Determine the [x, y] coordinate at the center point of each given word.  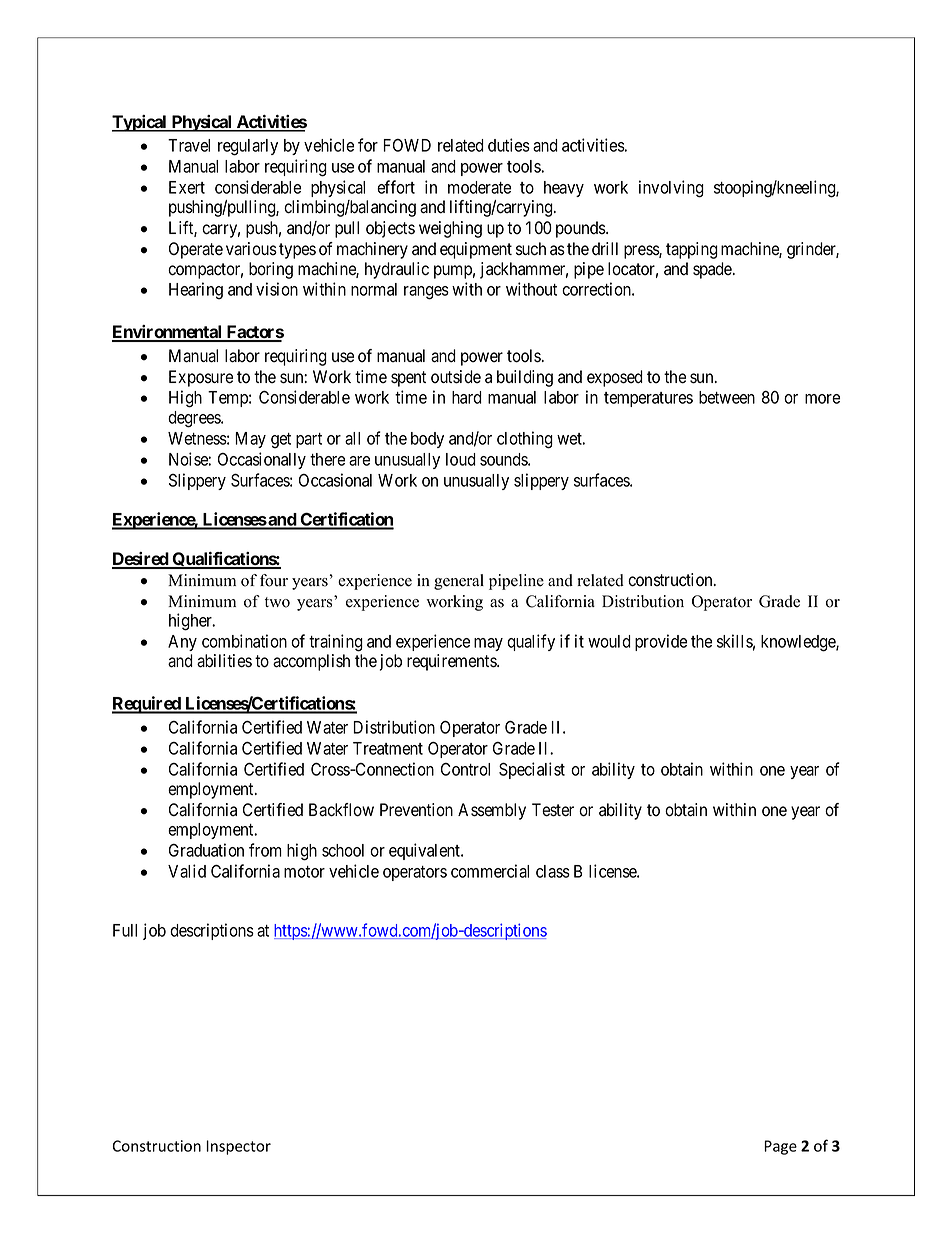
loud [461, 459]
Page [780, 1147]
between [727, 397]
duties [509, 145]
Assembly [492, 811]
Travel [189, 145]
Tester [553, 810]
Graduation [206, 850]
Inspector [238, 1147]
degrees [195, 419]
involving [671, 189]
